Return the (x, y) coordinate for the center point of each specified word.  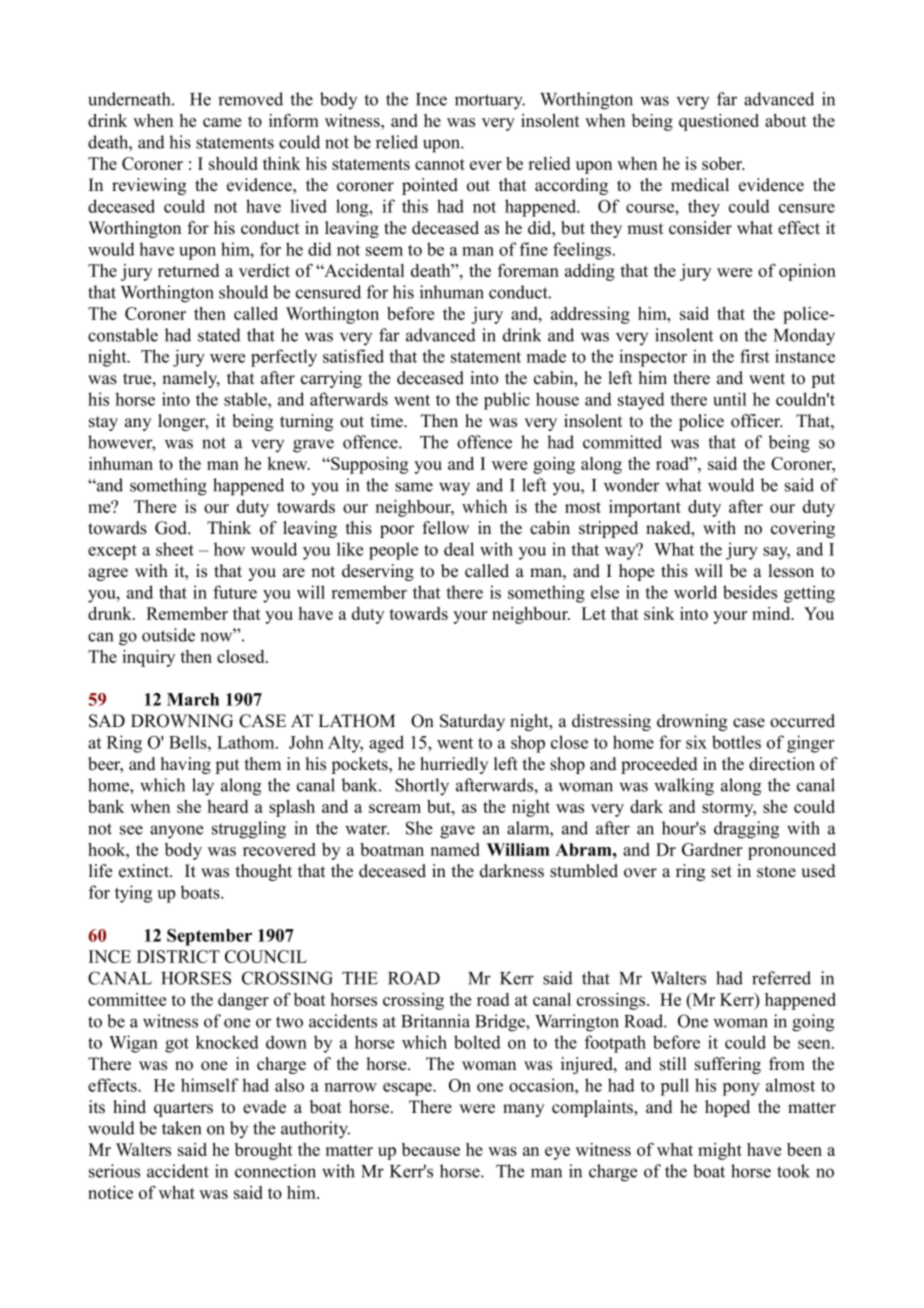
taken (181, 1128)
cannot (440, 164)
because (431, 1149)
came (222, 122)
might (720, 1151)
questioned (719, 122)
